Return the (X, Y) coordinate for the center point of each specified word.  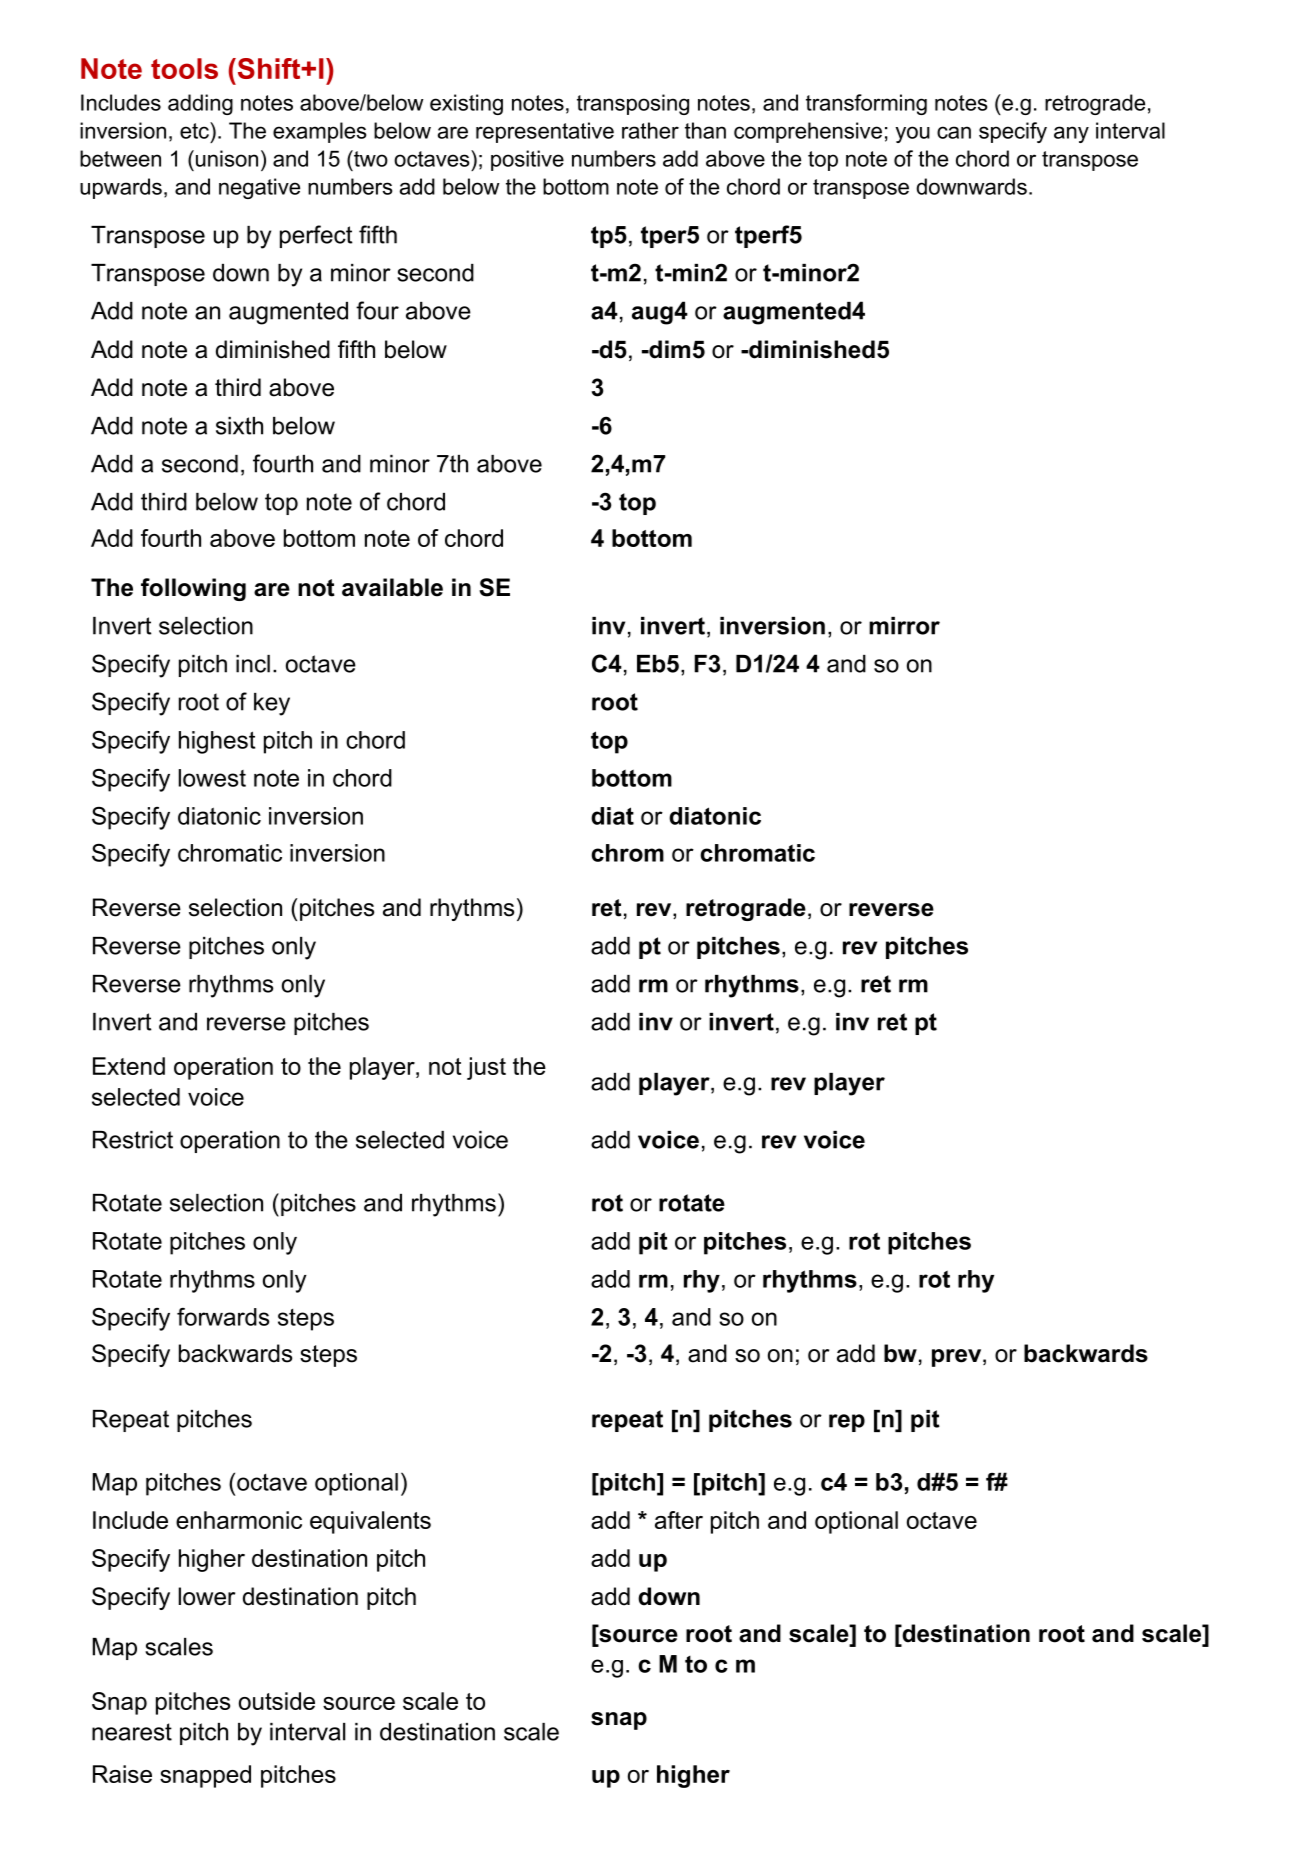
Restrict (133, 1140)
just (486, 1068)
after (679, 1520)
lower (207, 1596)
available (392, 587)
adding (200, 104)
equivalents (370, 1522)
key (272, 704)
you (912, 134)
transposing (633, 104)
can (954, 132)
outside (277, 1701)
